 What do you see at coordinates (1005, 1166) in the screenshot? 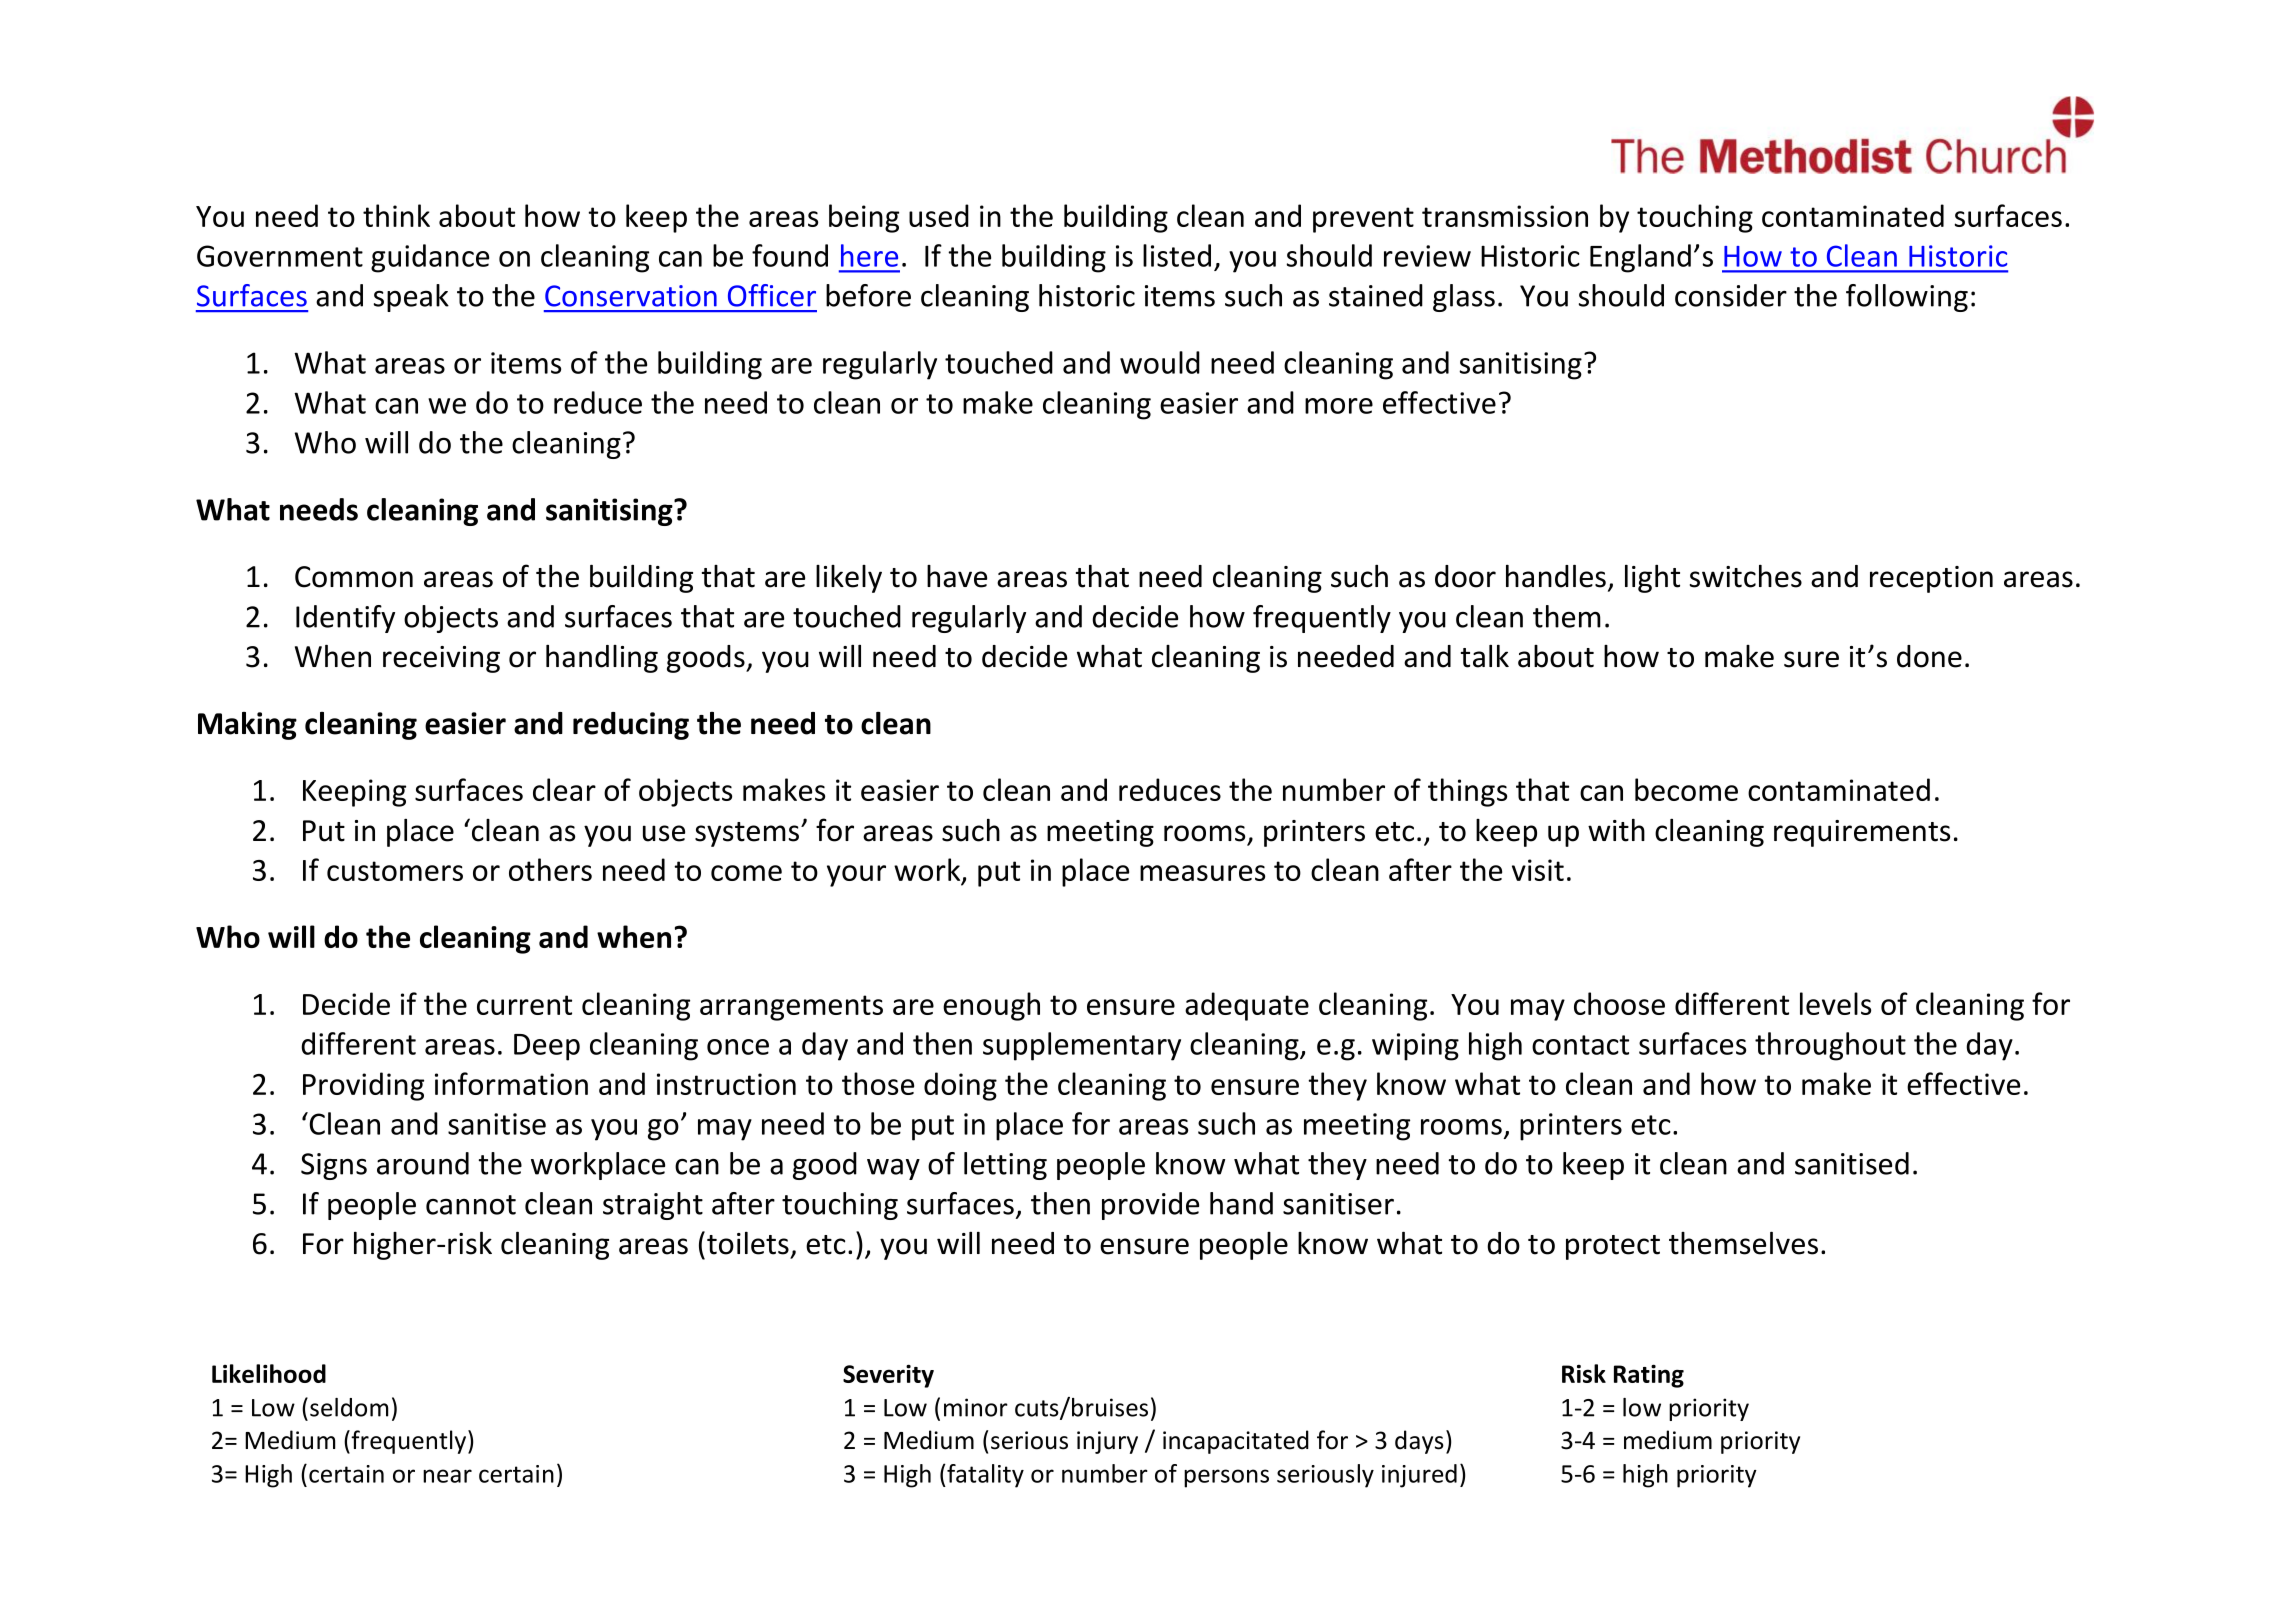
I see `letting` at bounding box center [1005, 1166].
